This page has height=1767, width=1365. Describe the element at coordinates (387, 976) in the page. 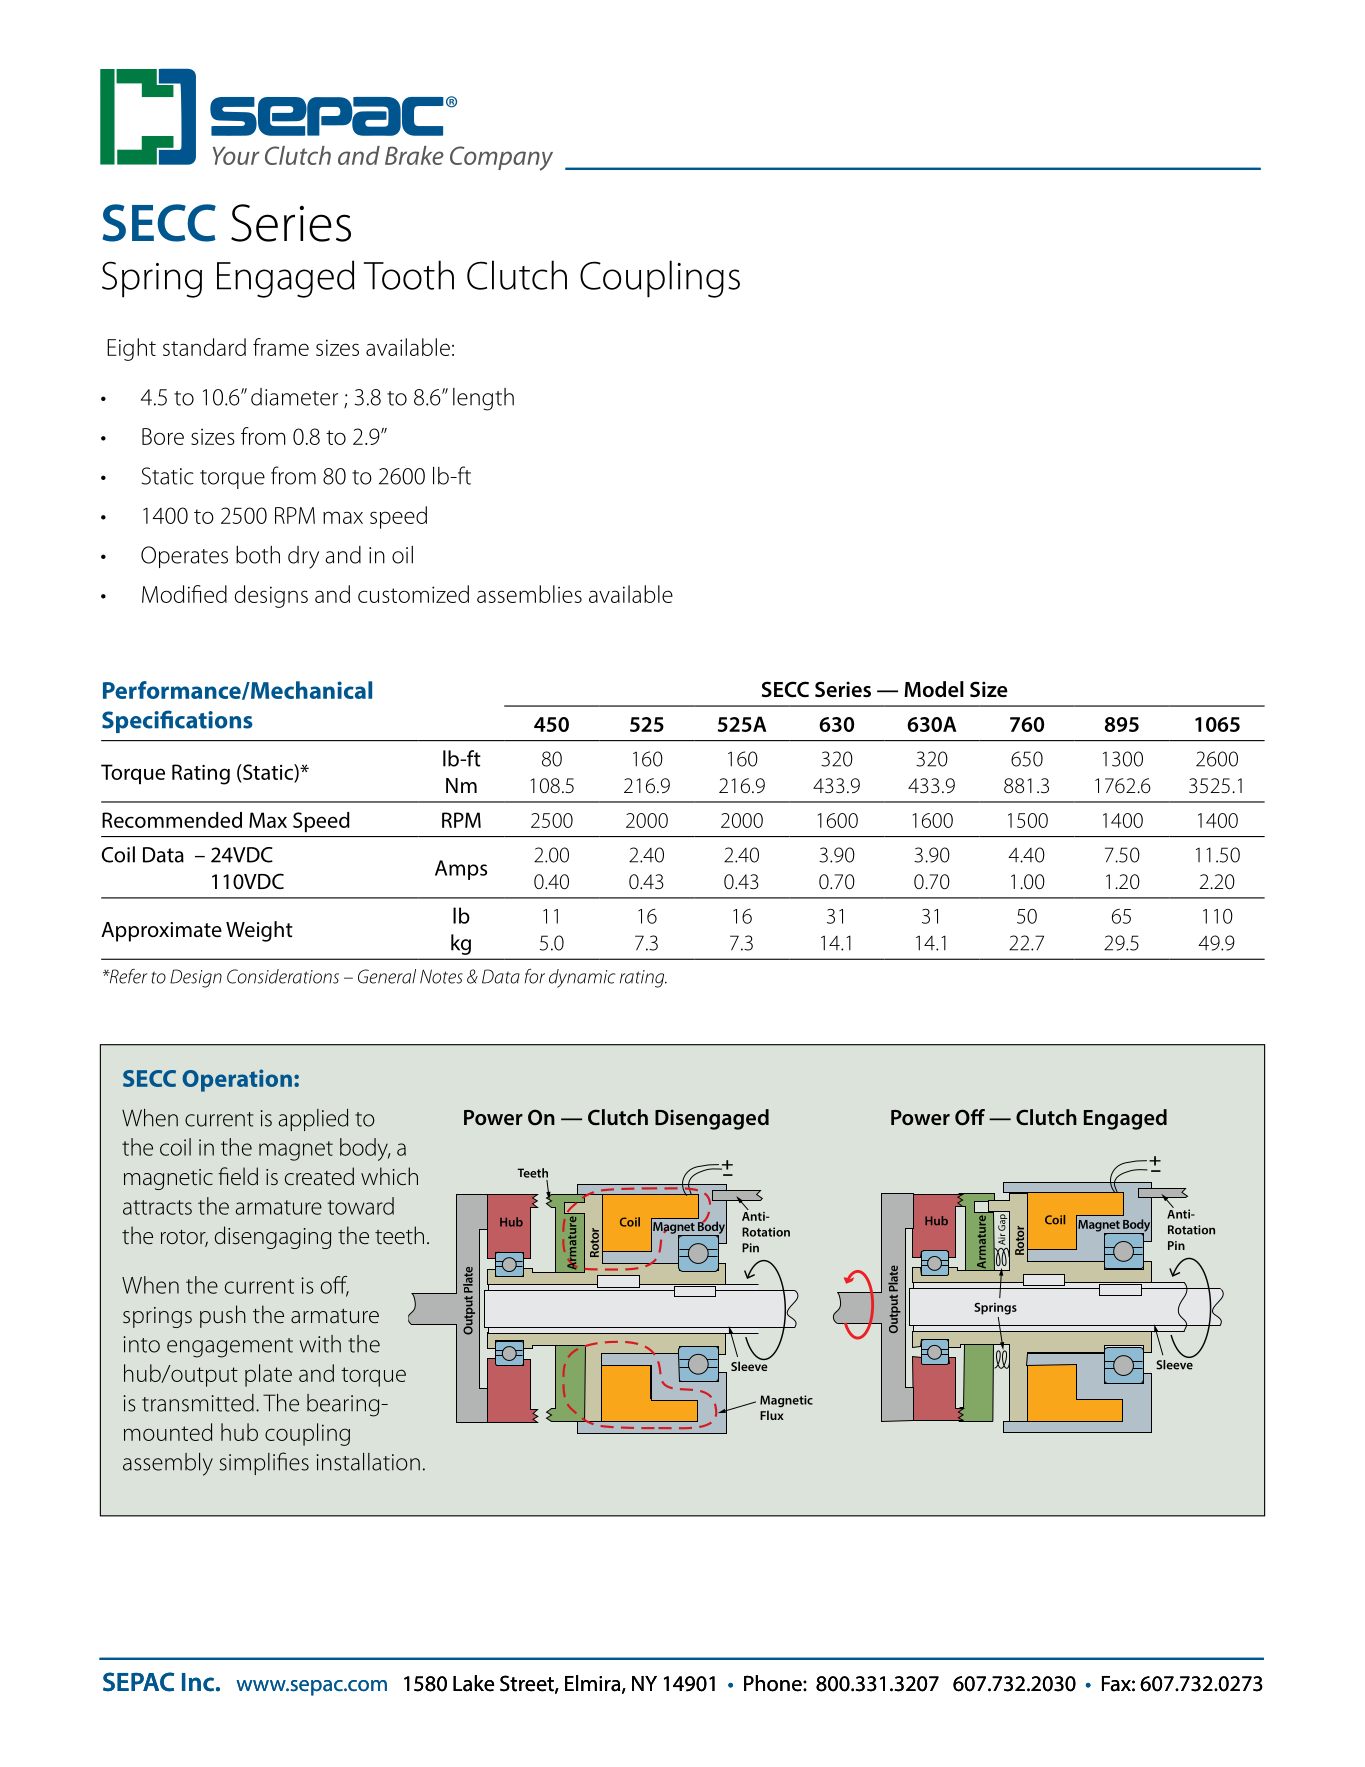

I see `General` at that location.
